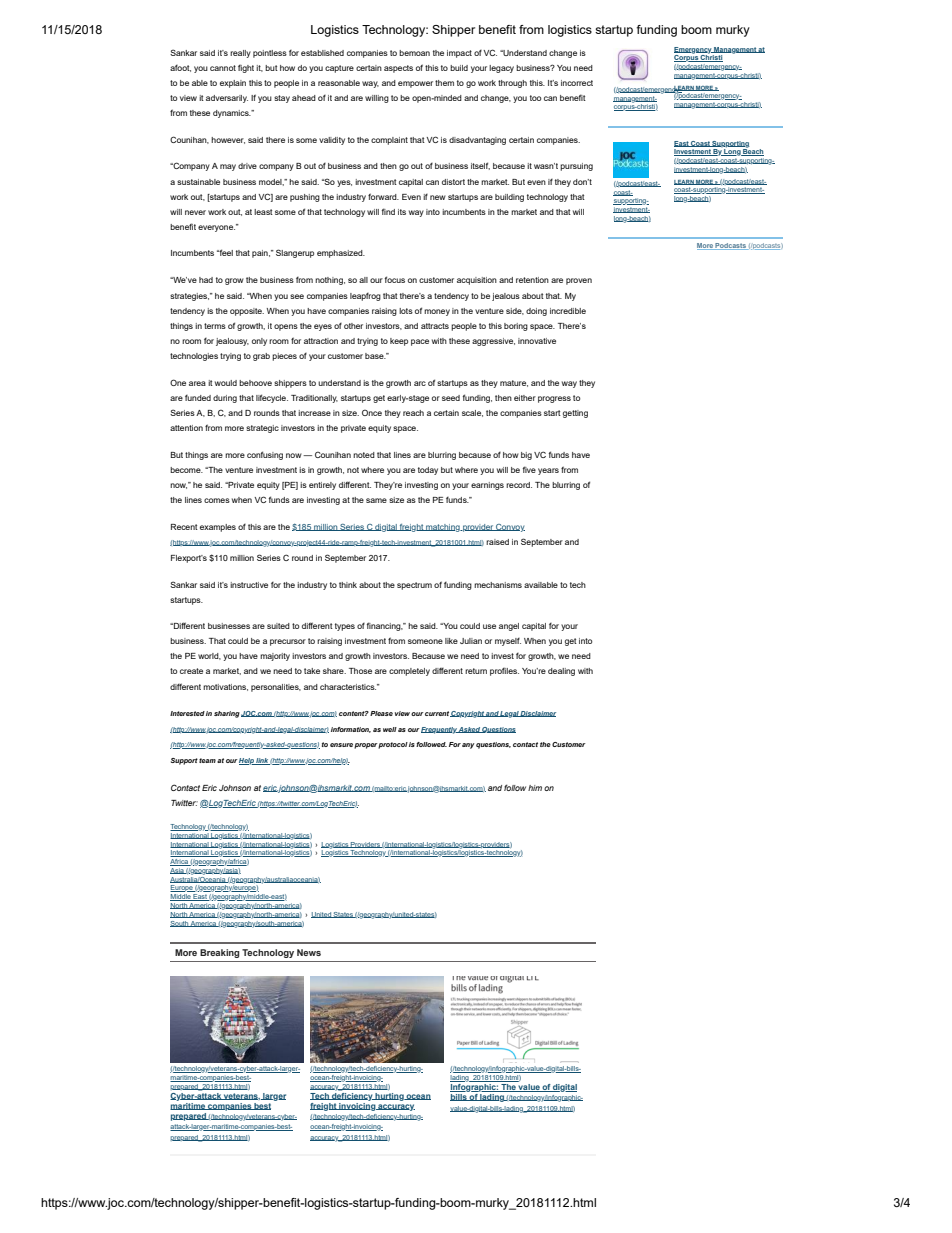 This page has width=952, height=1233. Describe the element at coordinates (220, 953) in the page. I see `Breaking` at that location.
